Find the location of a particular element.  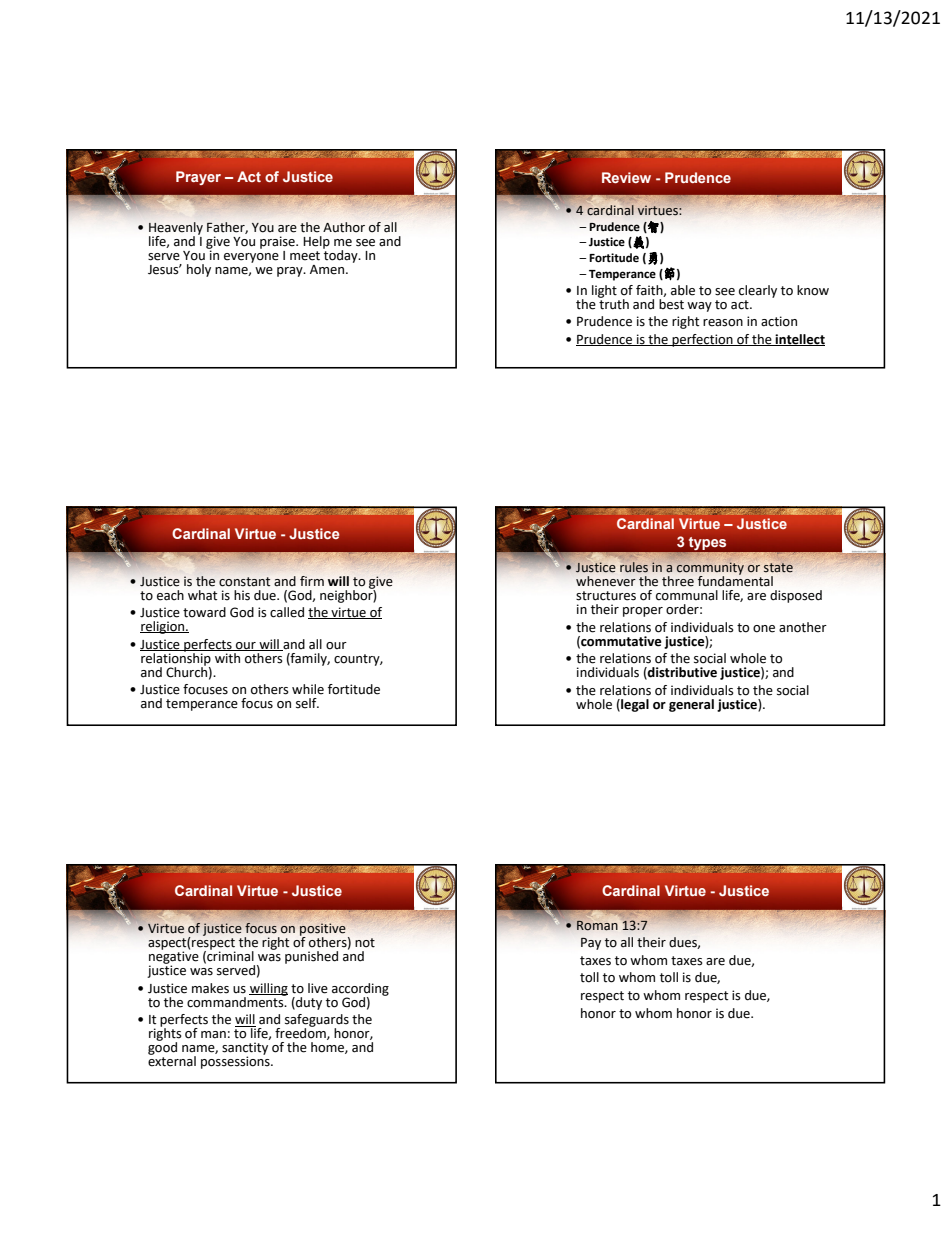

Review is located at coordinates (626, 177).
